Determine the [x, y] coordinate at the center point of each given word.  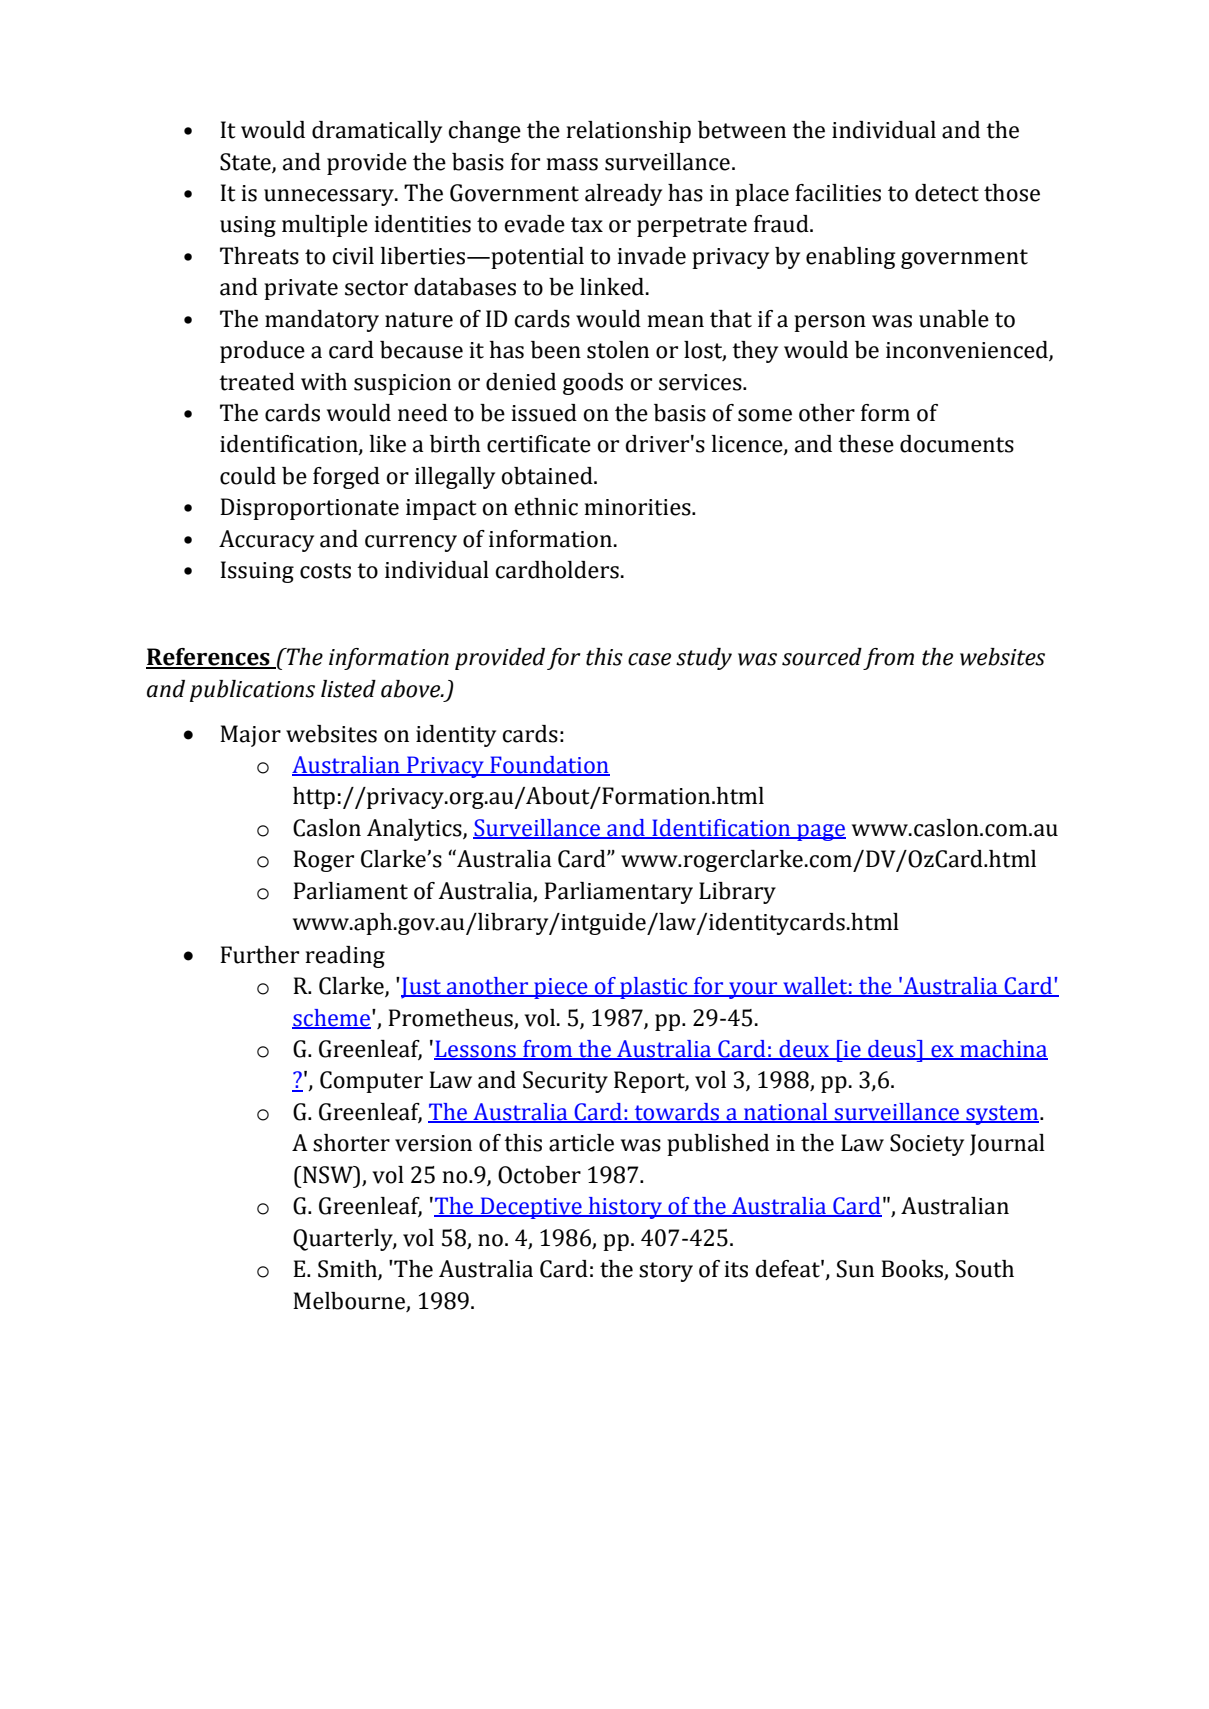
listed [348, 689]
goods [593, 384]
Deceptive [531, 1208]
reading [345, 957]
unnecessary [330, 197]
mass [572, 164]
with [324, 382]
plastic [654, 988]
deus [892, 1050]
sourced [822, 657]
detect [947, 193]
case [649, 659]
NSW [328, 1175]
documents [957, 444]
